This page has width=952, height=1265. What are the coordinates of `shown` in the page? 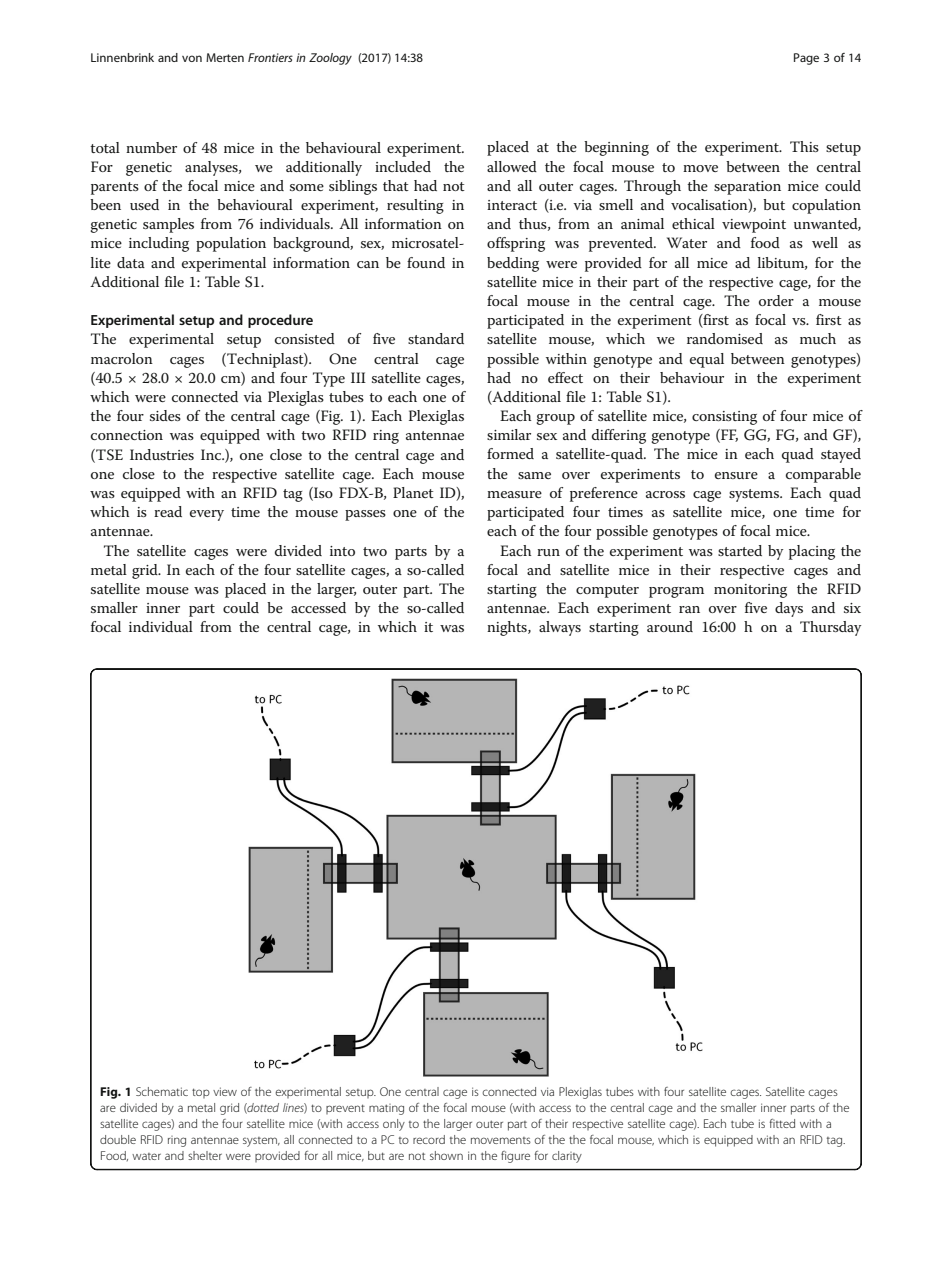 It's located at (446, 1155).
